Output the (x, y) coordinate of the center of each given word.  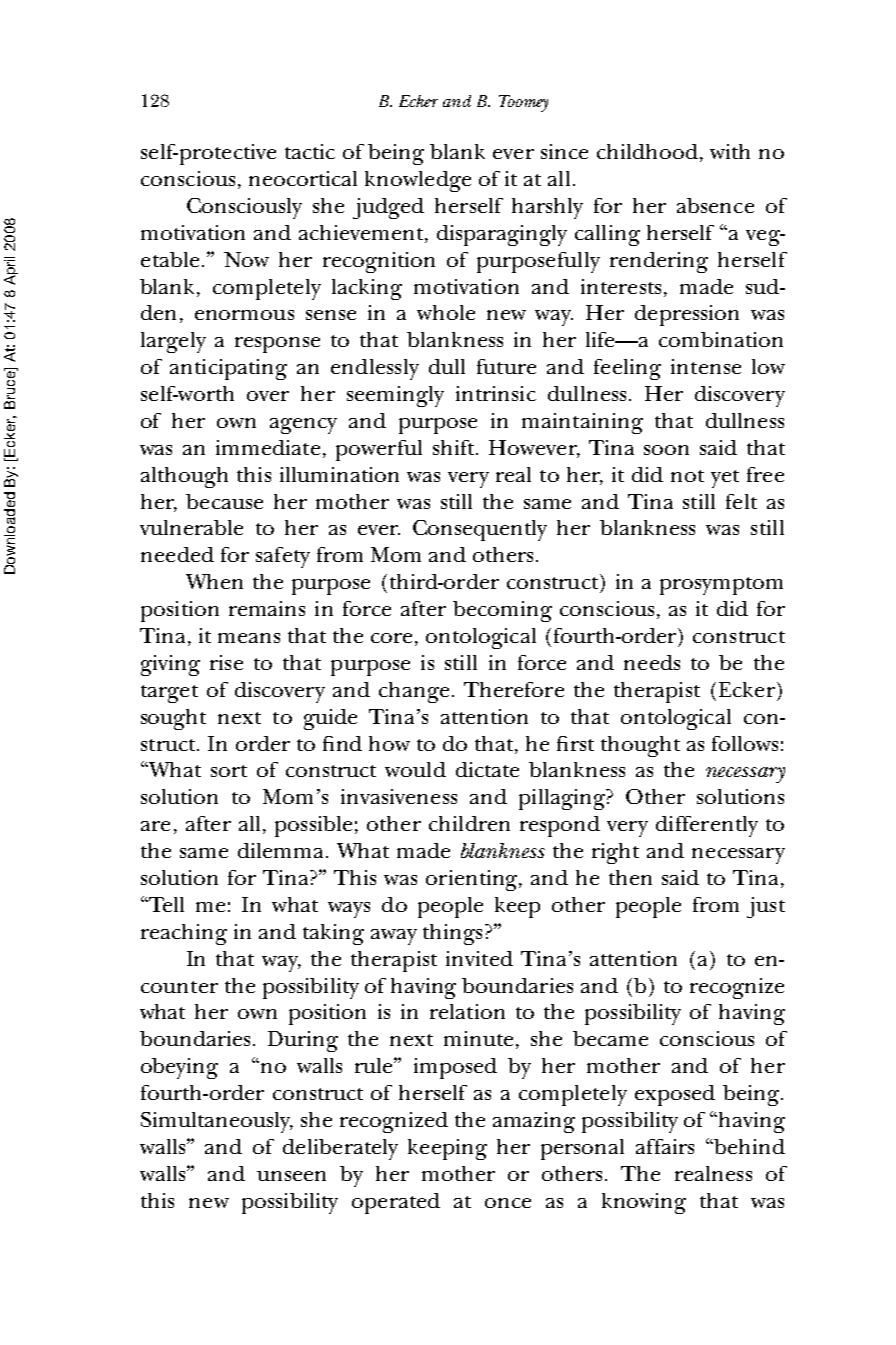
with (730, 151)
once (508, 1203)
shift (455, 447)
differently (707, 826)
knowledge (418, 181)
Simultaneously (217, 1122)
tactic (310, 151)
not (687, 476)
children (469, 823)
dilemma (282, 850)
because (224, 501)
